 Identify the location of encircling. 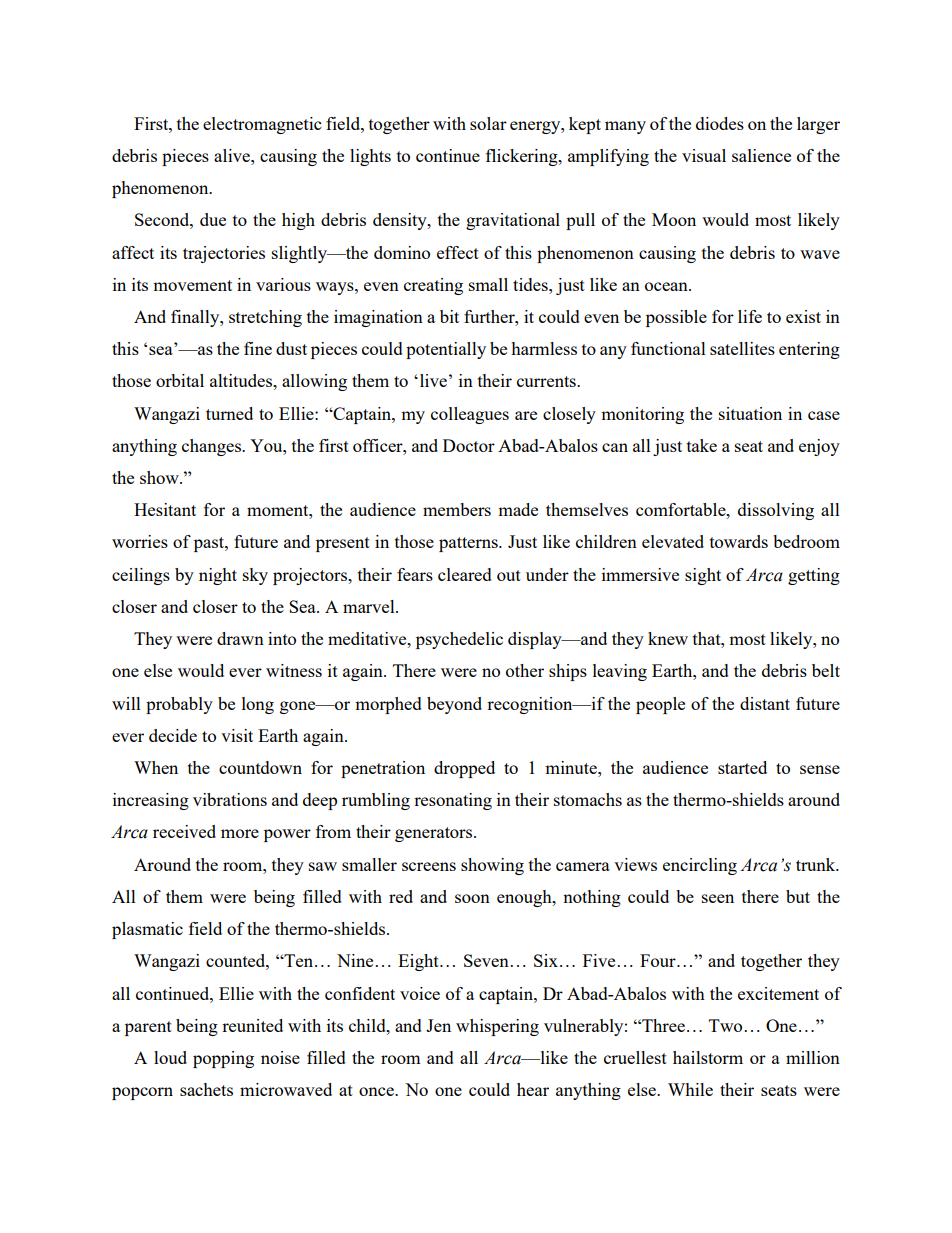
(700, 866).
